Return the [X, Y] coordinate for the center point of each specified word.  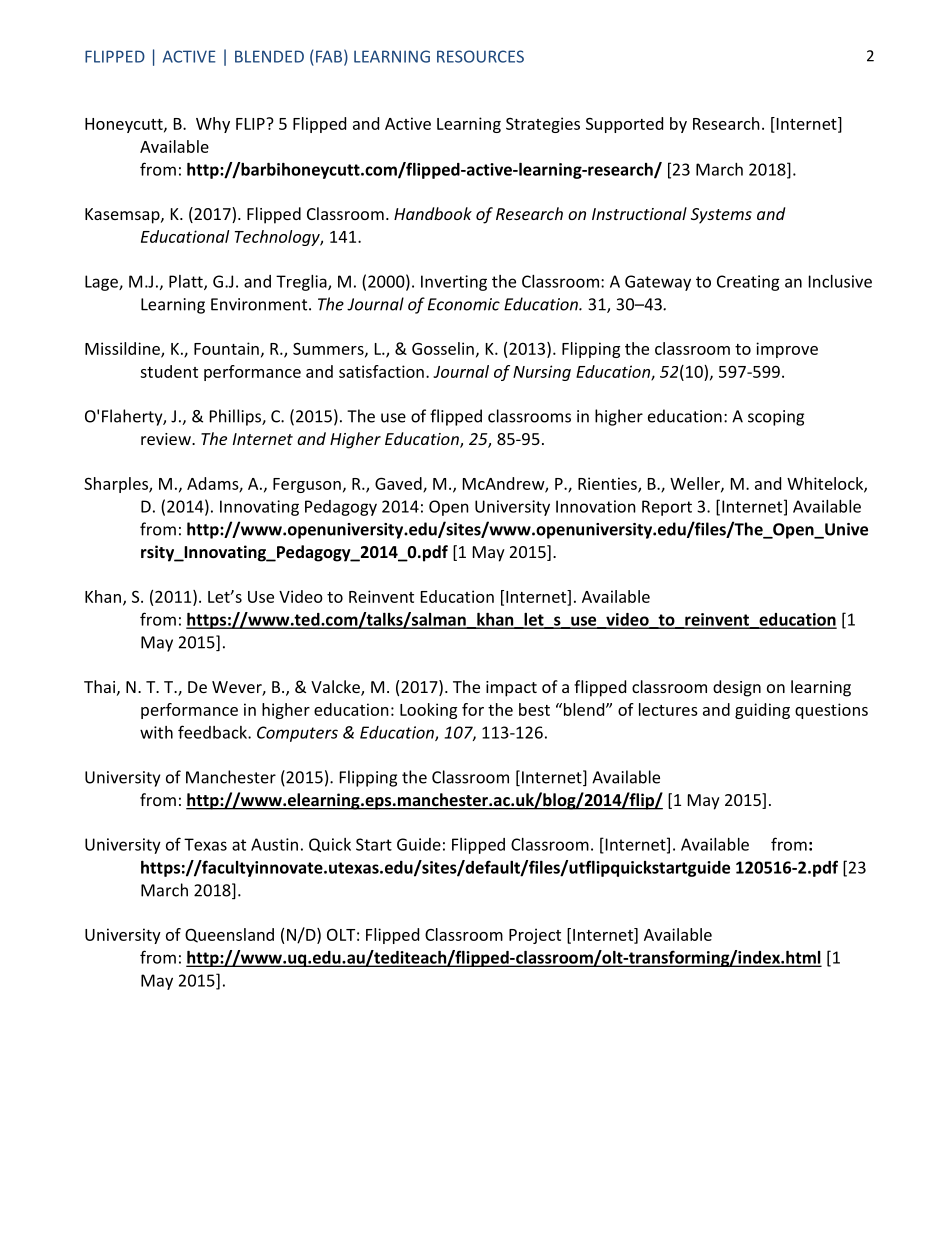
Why [213, 125]
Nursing [542, 373]
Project [535, 936]
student [169, 371]
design [737, 688]
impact [511, 689]
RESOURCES [480, 56]
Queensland [229, 935]
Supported [624, 125]
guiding [762, 711]
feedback [213, 732]
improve [787, 350]
